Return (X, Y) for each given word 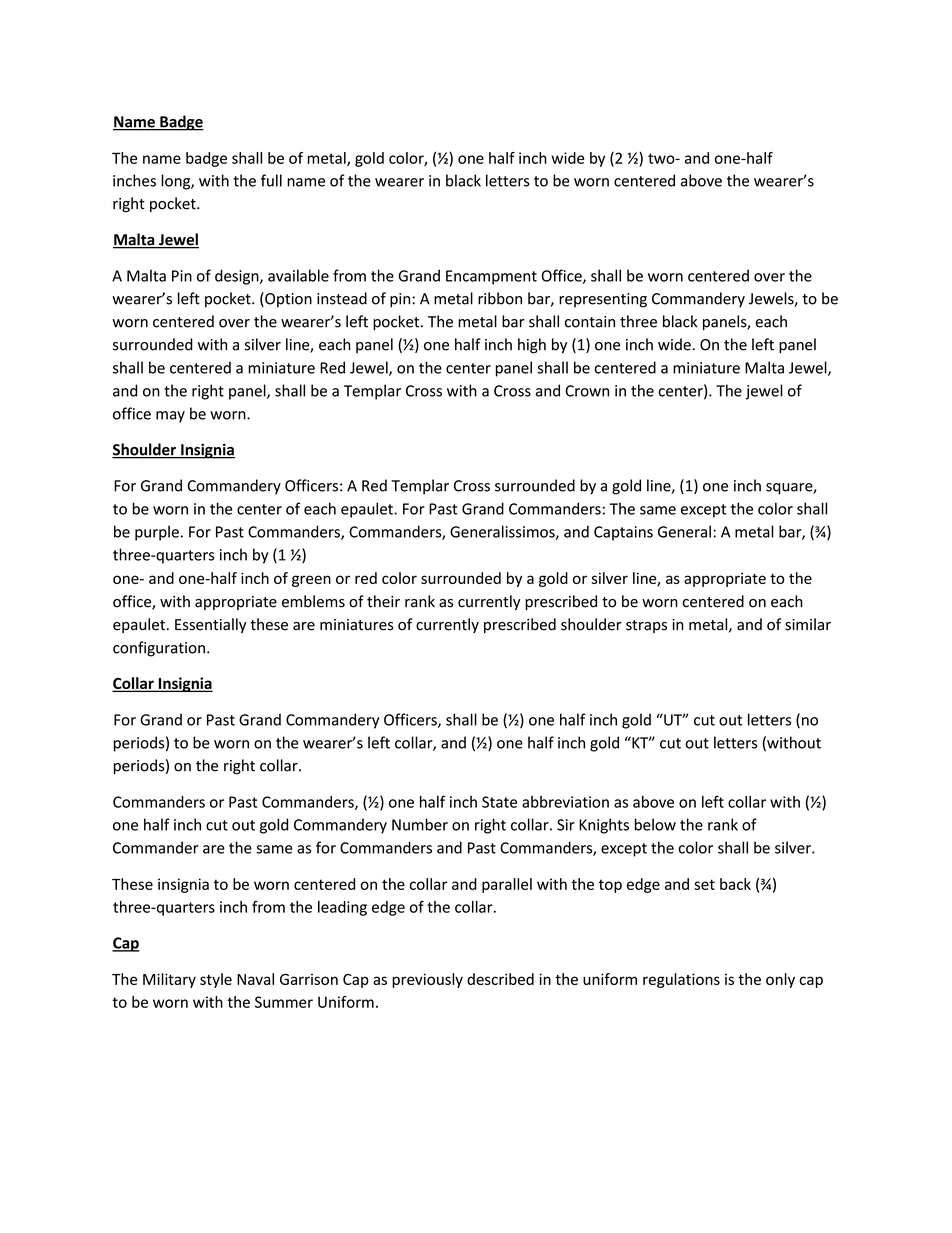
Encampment (491, 277)
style (216, 980)
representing (603, 300)
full (271, 180)
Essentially (211, 625)
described (500, 979)
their (383, 601)
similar (808, 624)
